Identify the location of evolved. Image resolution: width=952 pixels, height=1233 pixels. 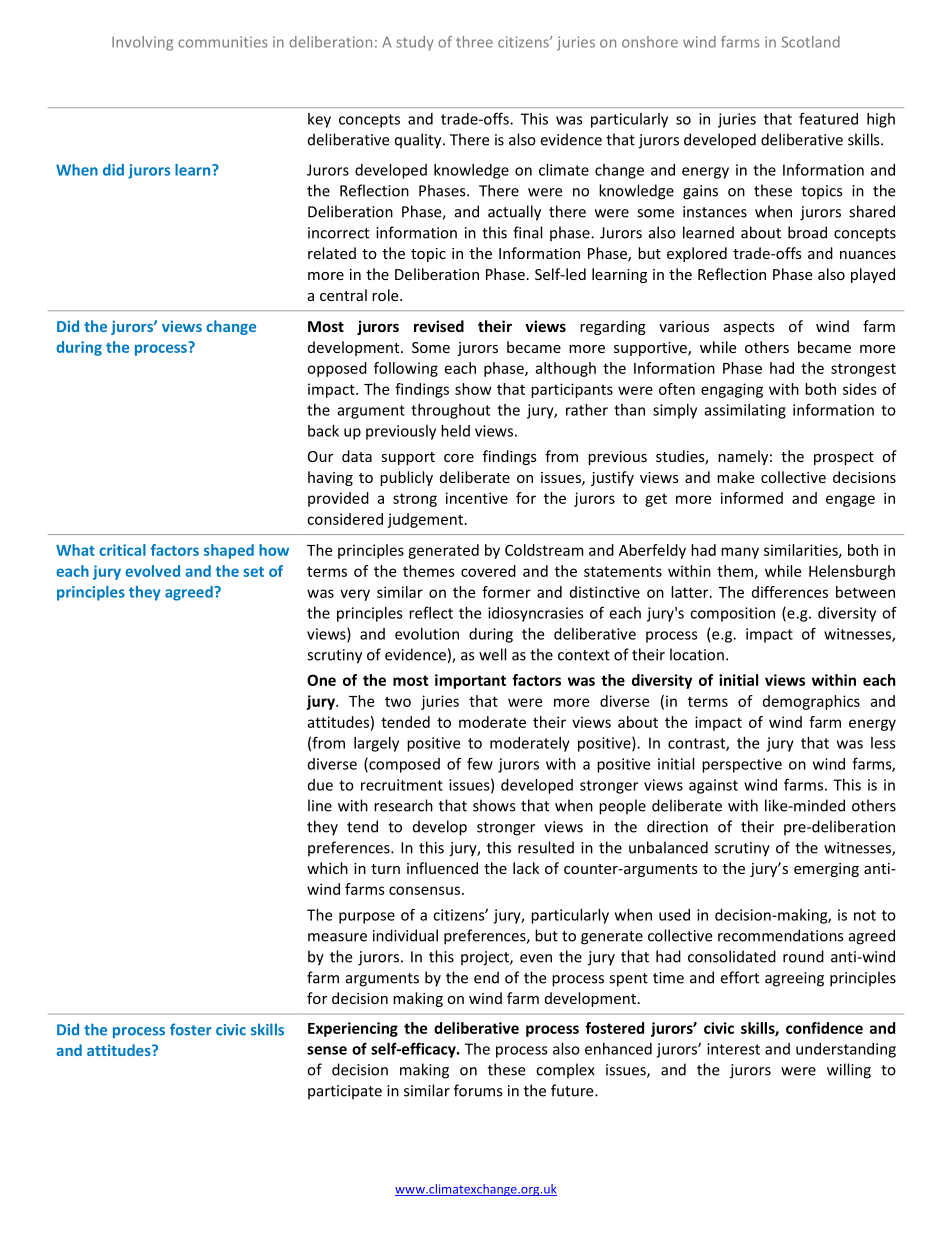
(152, 571).
